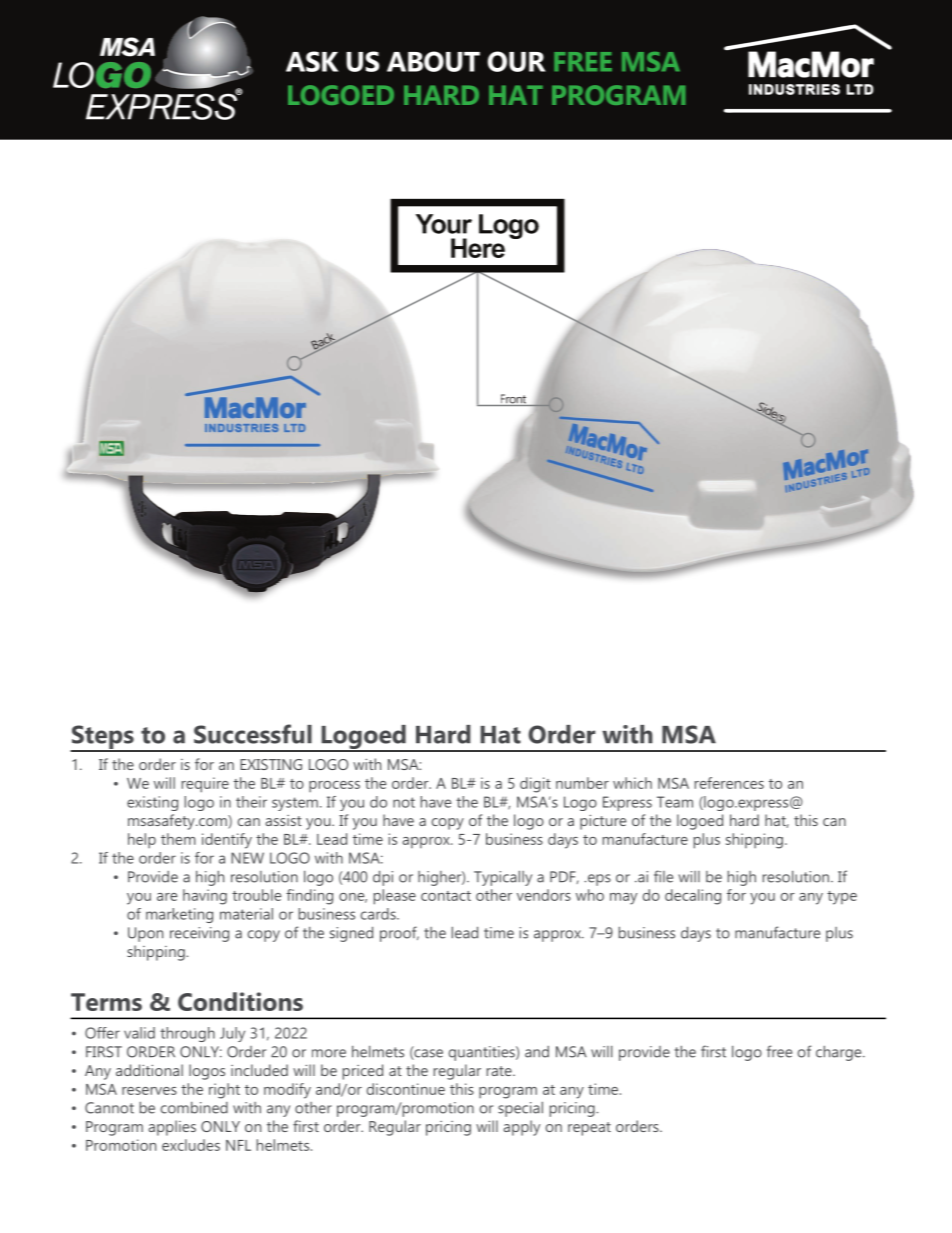  I want to click on combined, so click(194, 1108).
